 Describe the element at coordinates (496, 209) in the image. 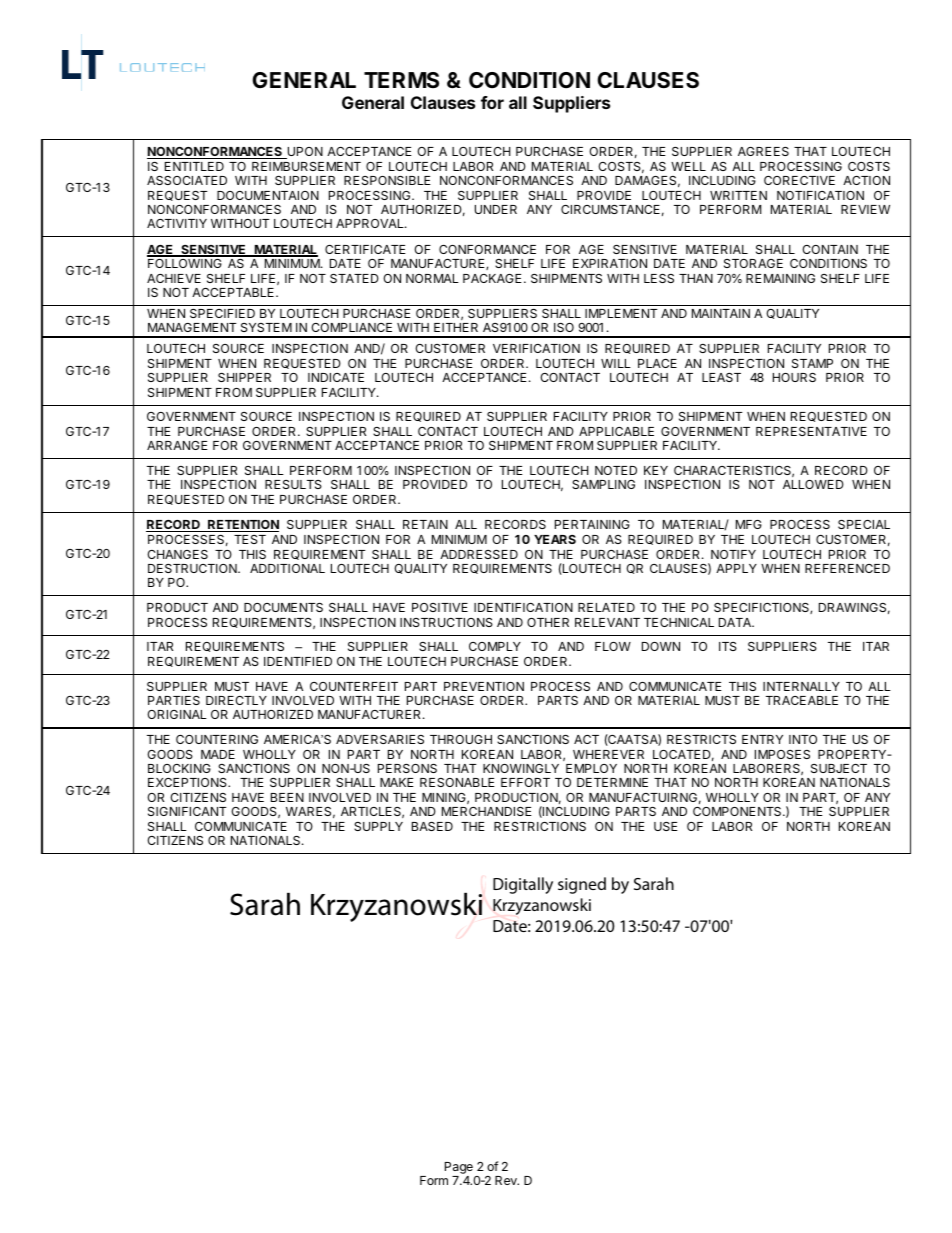

I see `UNDER` at that location.
